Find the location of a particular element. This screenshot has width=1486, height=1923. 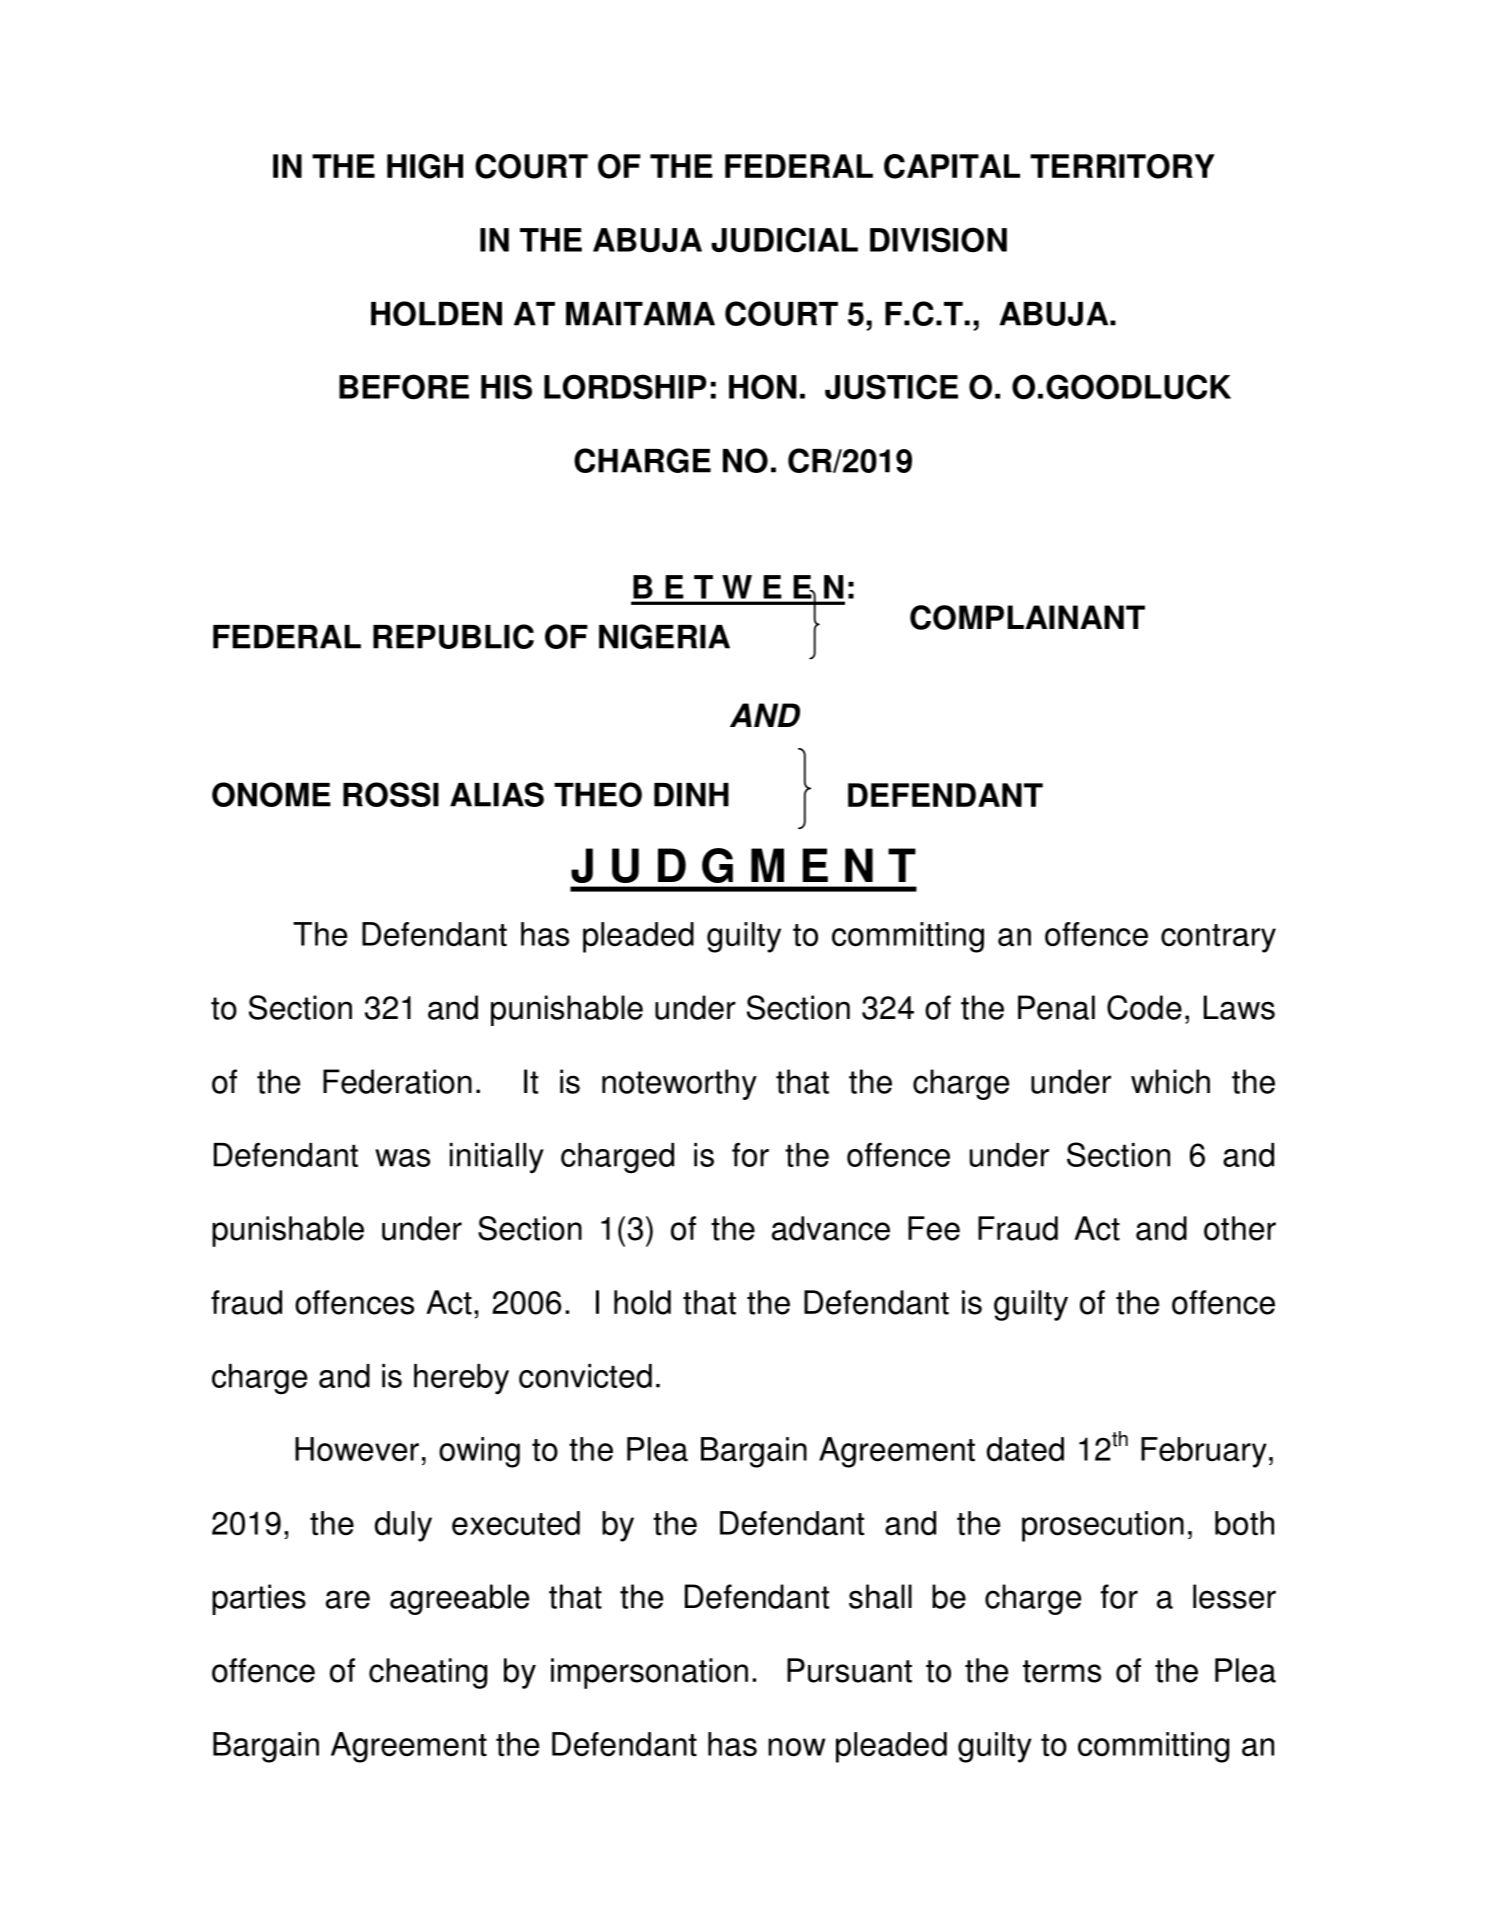

HIGH is located at coordinates (425, 166).
